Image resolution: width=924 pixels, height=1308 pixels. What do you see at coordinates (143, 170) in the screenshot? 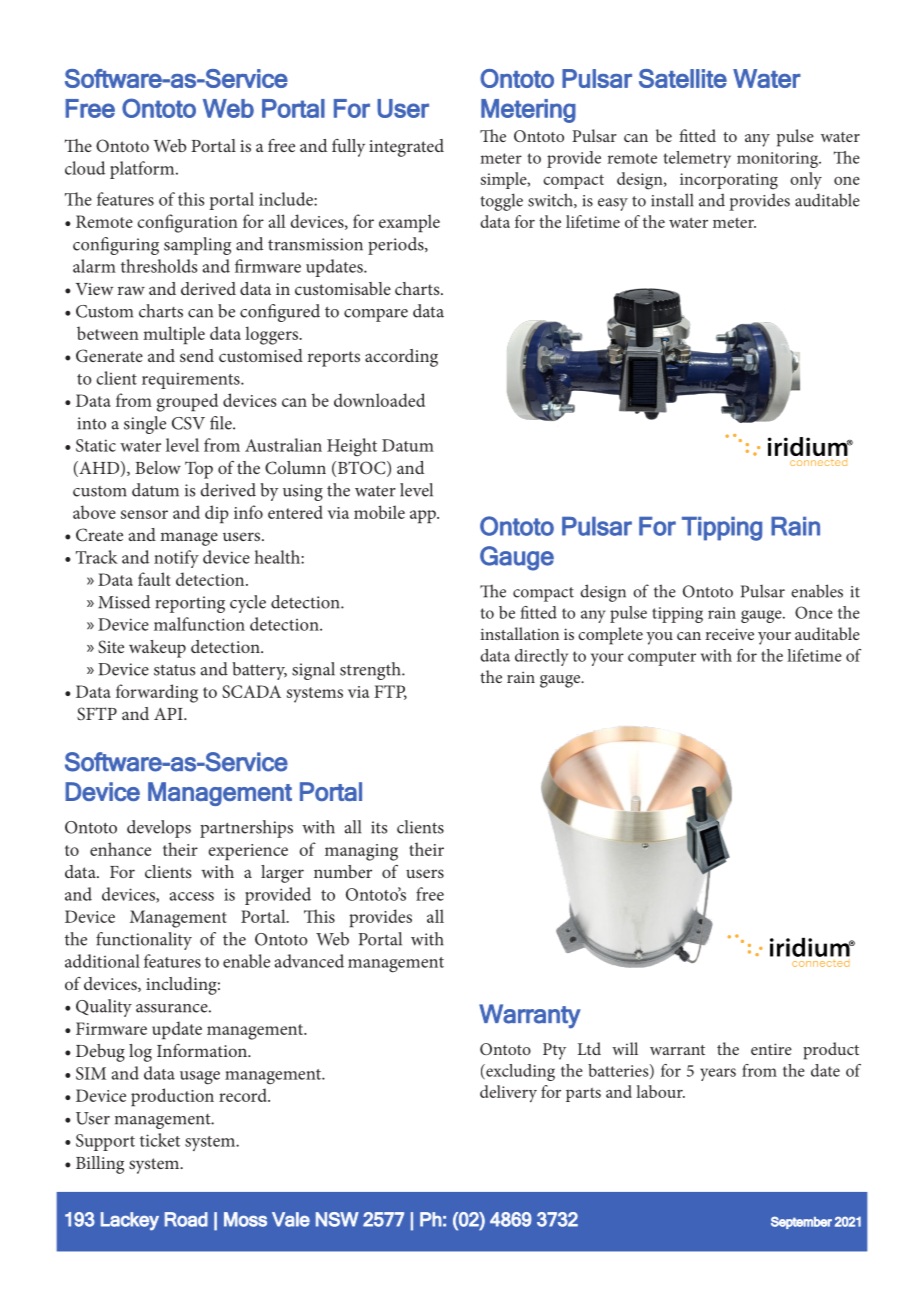
I see `platform` at bounding box center [143, 170].
